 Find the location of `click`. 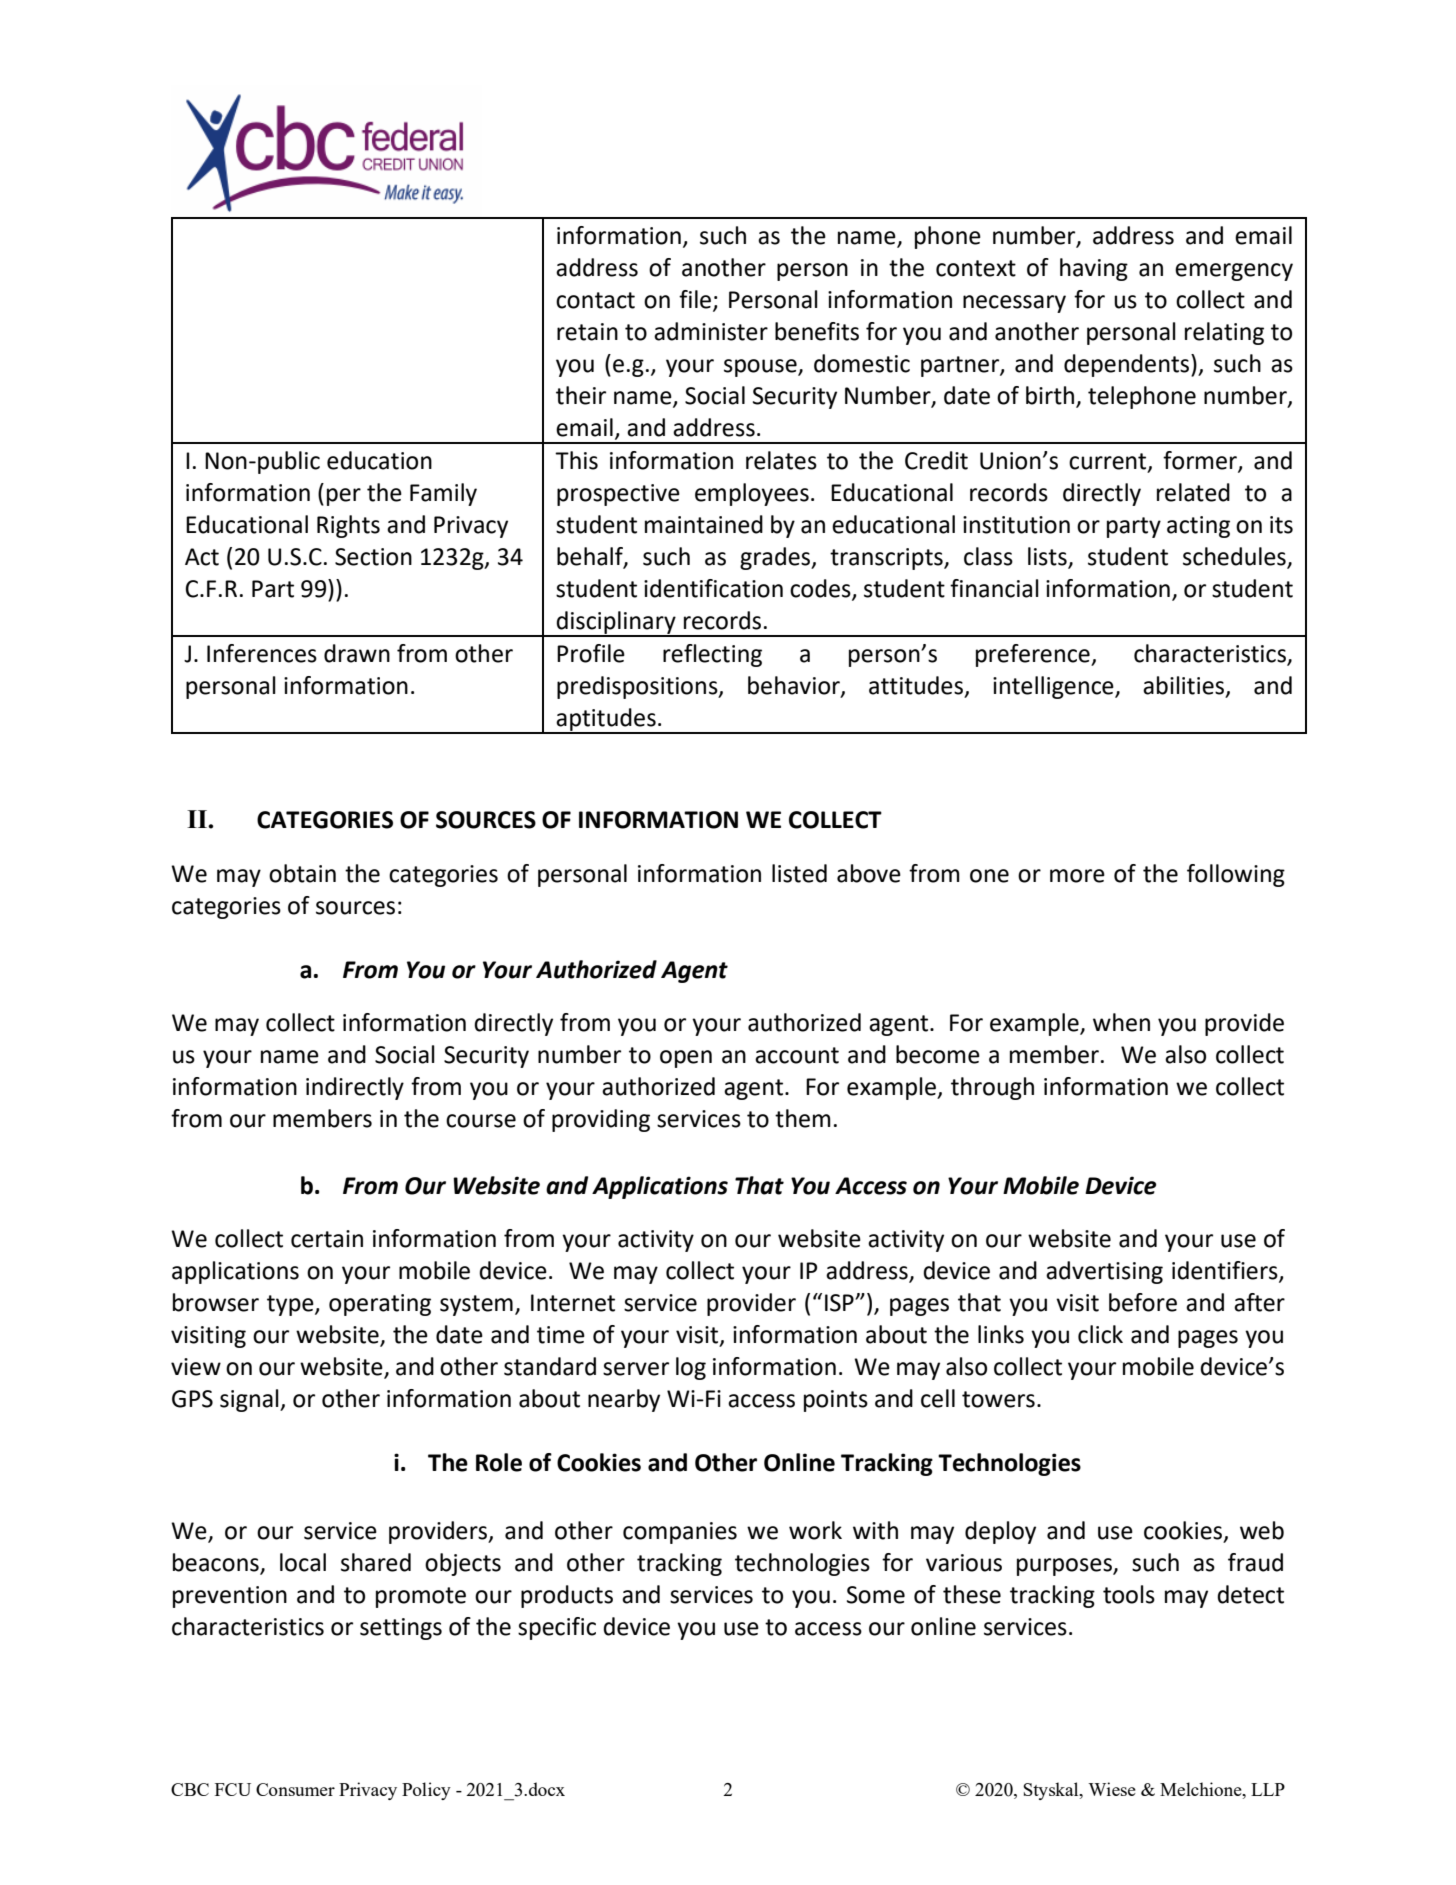

click is located at coordinates (1100, 1334).
